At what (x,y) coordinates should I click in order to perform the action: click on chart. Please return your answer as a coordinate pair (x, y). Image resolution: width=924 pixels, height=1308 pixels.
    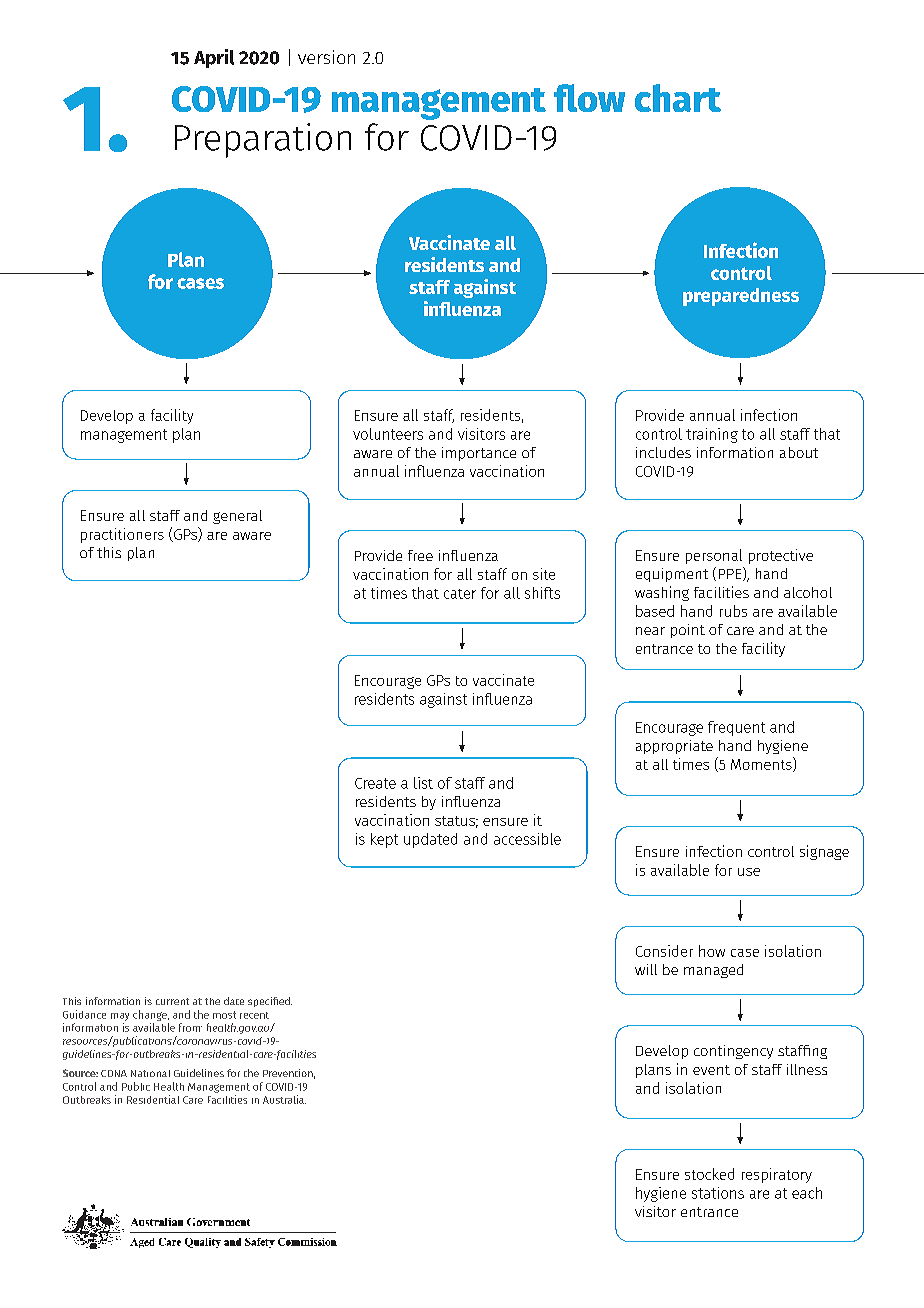
    Looking at the image, I should click on (678, 98).
